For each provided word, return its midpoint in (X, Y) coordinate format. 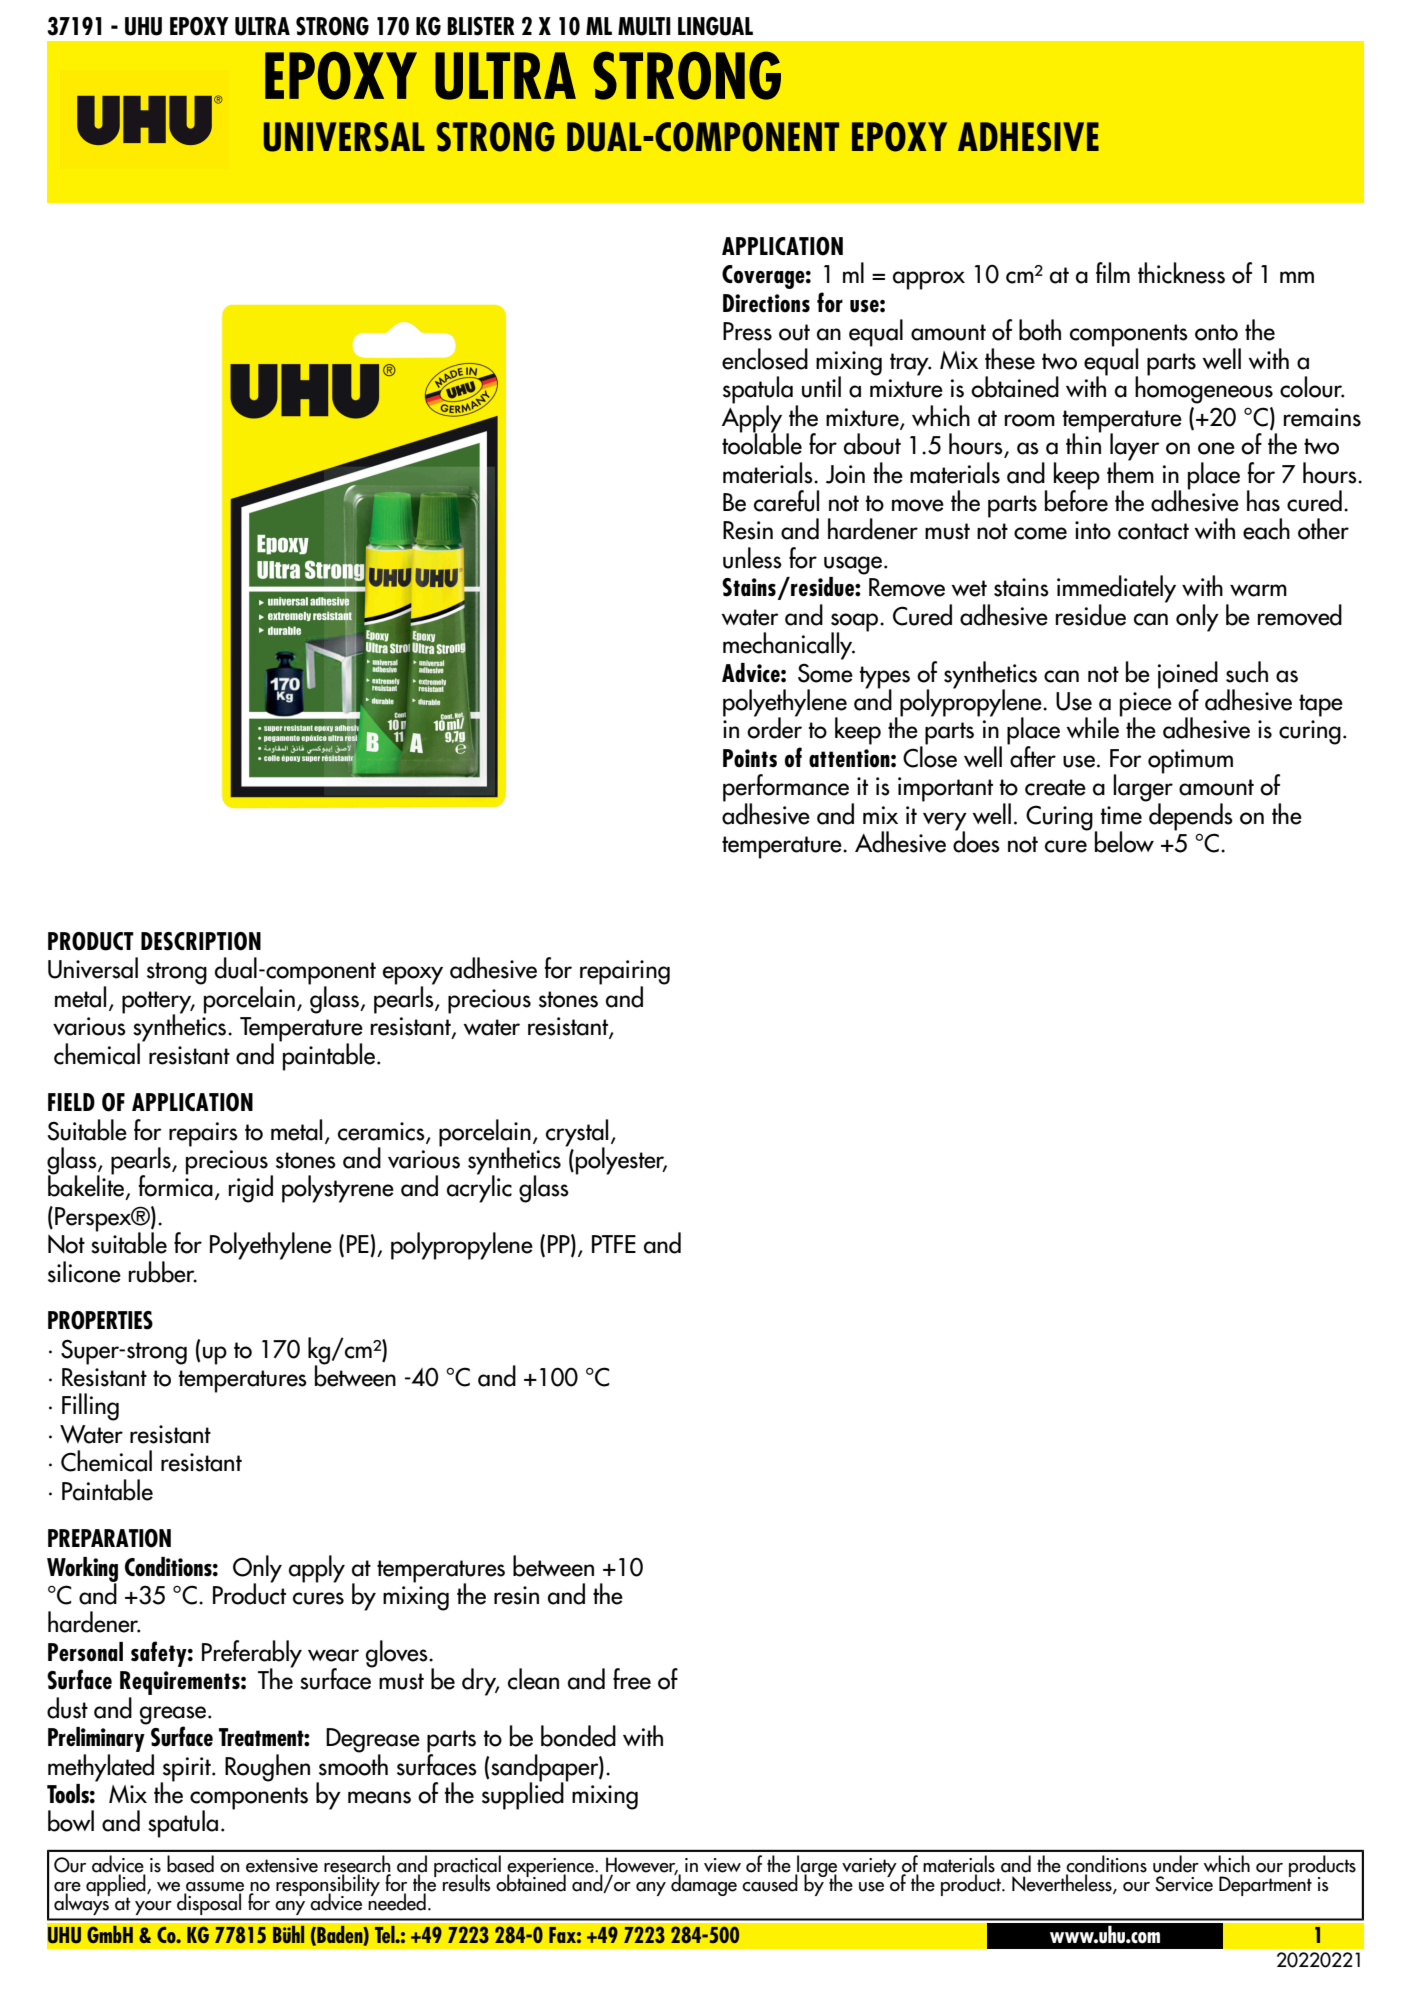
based (190, 1864)
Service (1184, 1884)
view (722, 1865)
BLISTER (481, 26)
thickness (1181, 273)
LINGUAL (715, 26)
